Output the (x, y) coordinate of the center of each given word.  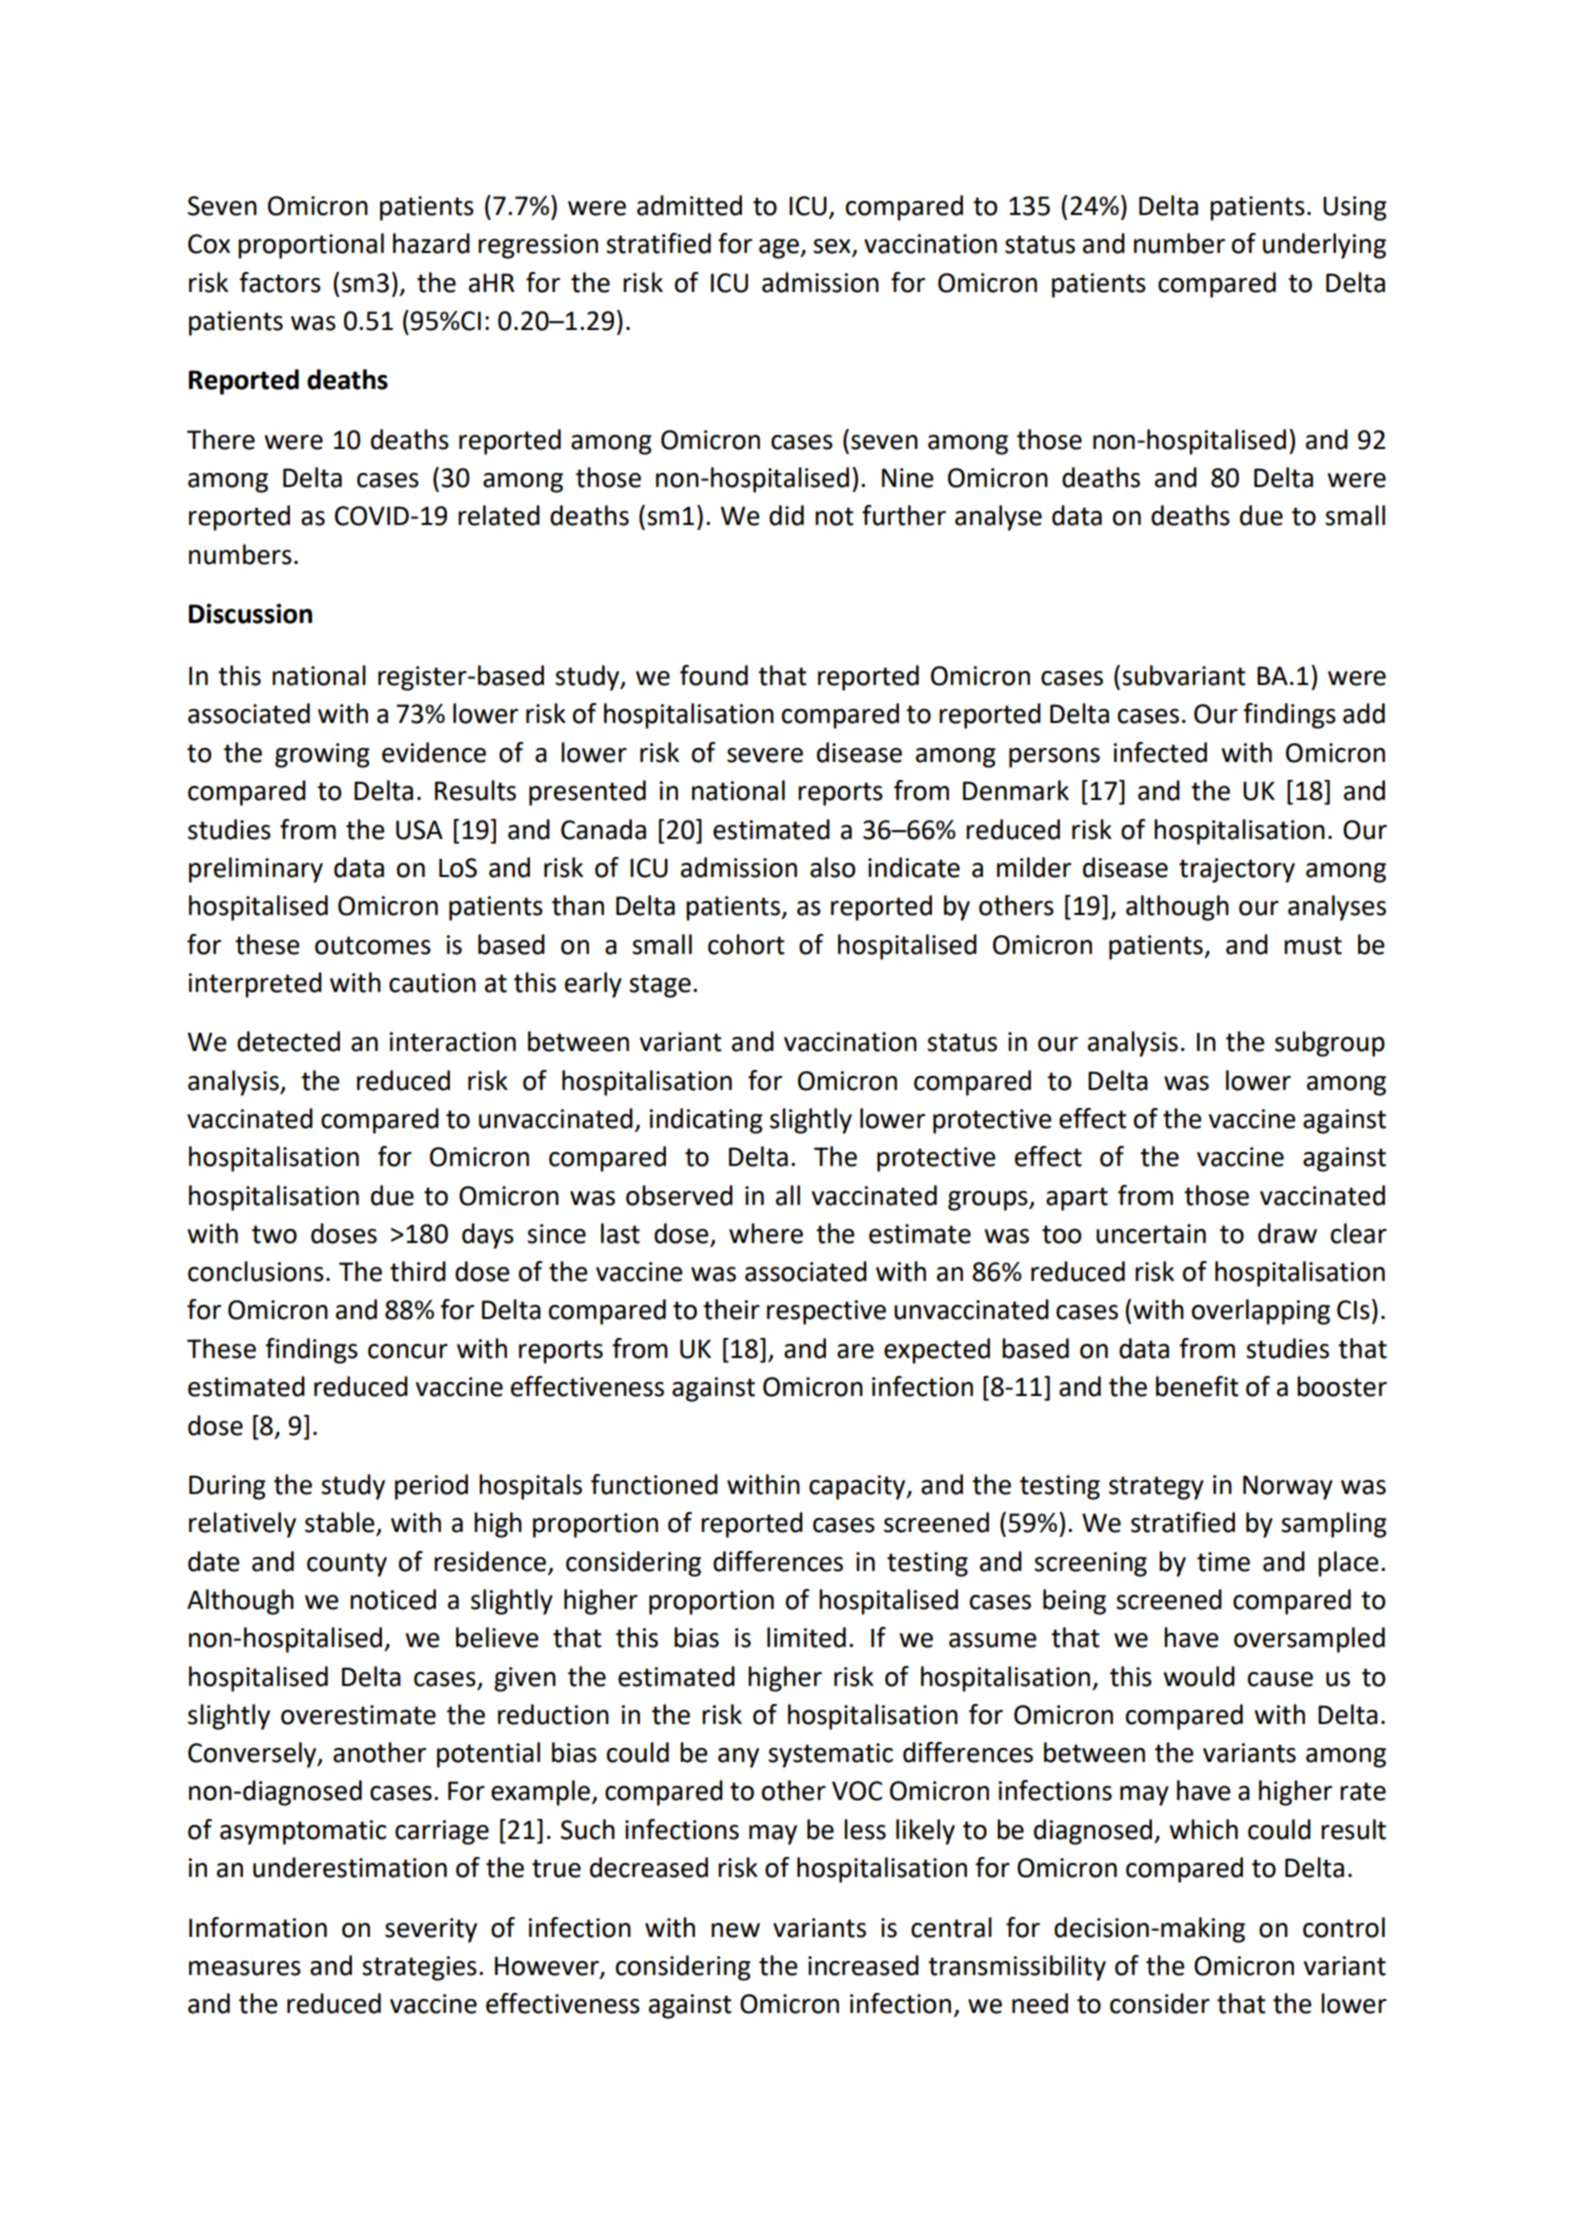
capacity (858, 1487)
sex (833, 247)
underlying (1324, 246)
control (1344, 1927)
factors (280, 282)
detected (288, 1041)
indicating (706, 1121)
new (735, 1930)
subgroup (1330, 1044)
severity (431, 1930)
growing (322, 755)
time (1223, 1562)
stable (341, 1523)
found (714, 675)
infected (1160, 752)
